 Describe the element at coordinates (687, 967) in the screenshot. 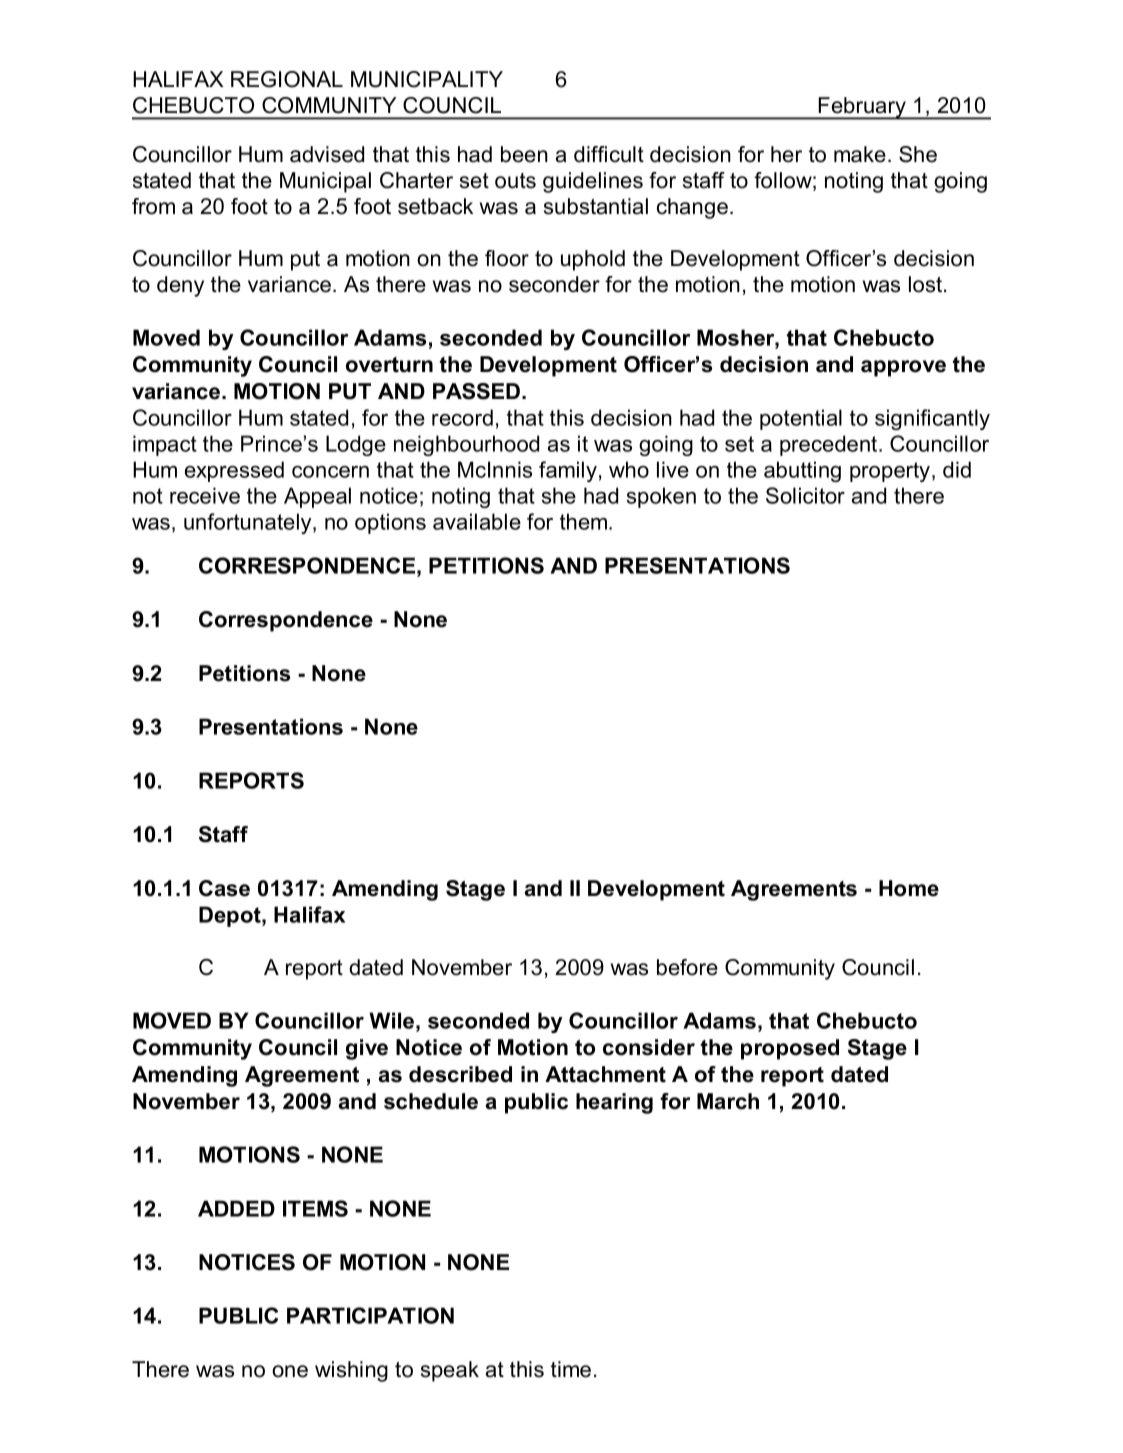

I see `before` at that location.
